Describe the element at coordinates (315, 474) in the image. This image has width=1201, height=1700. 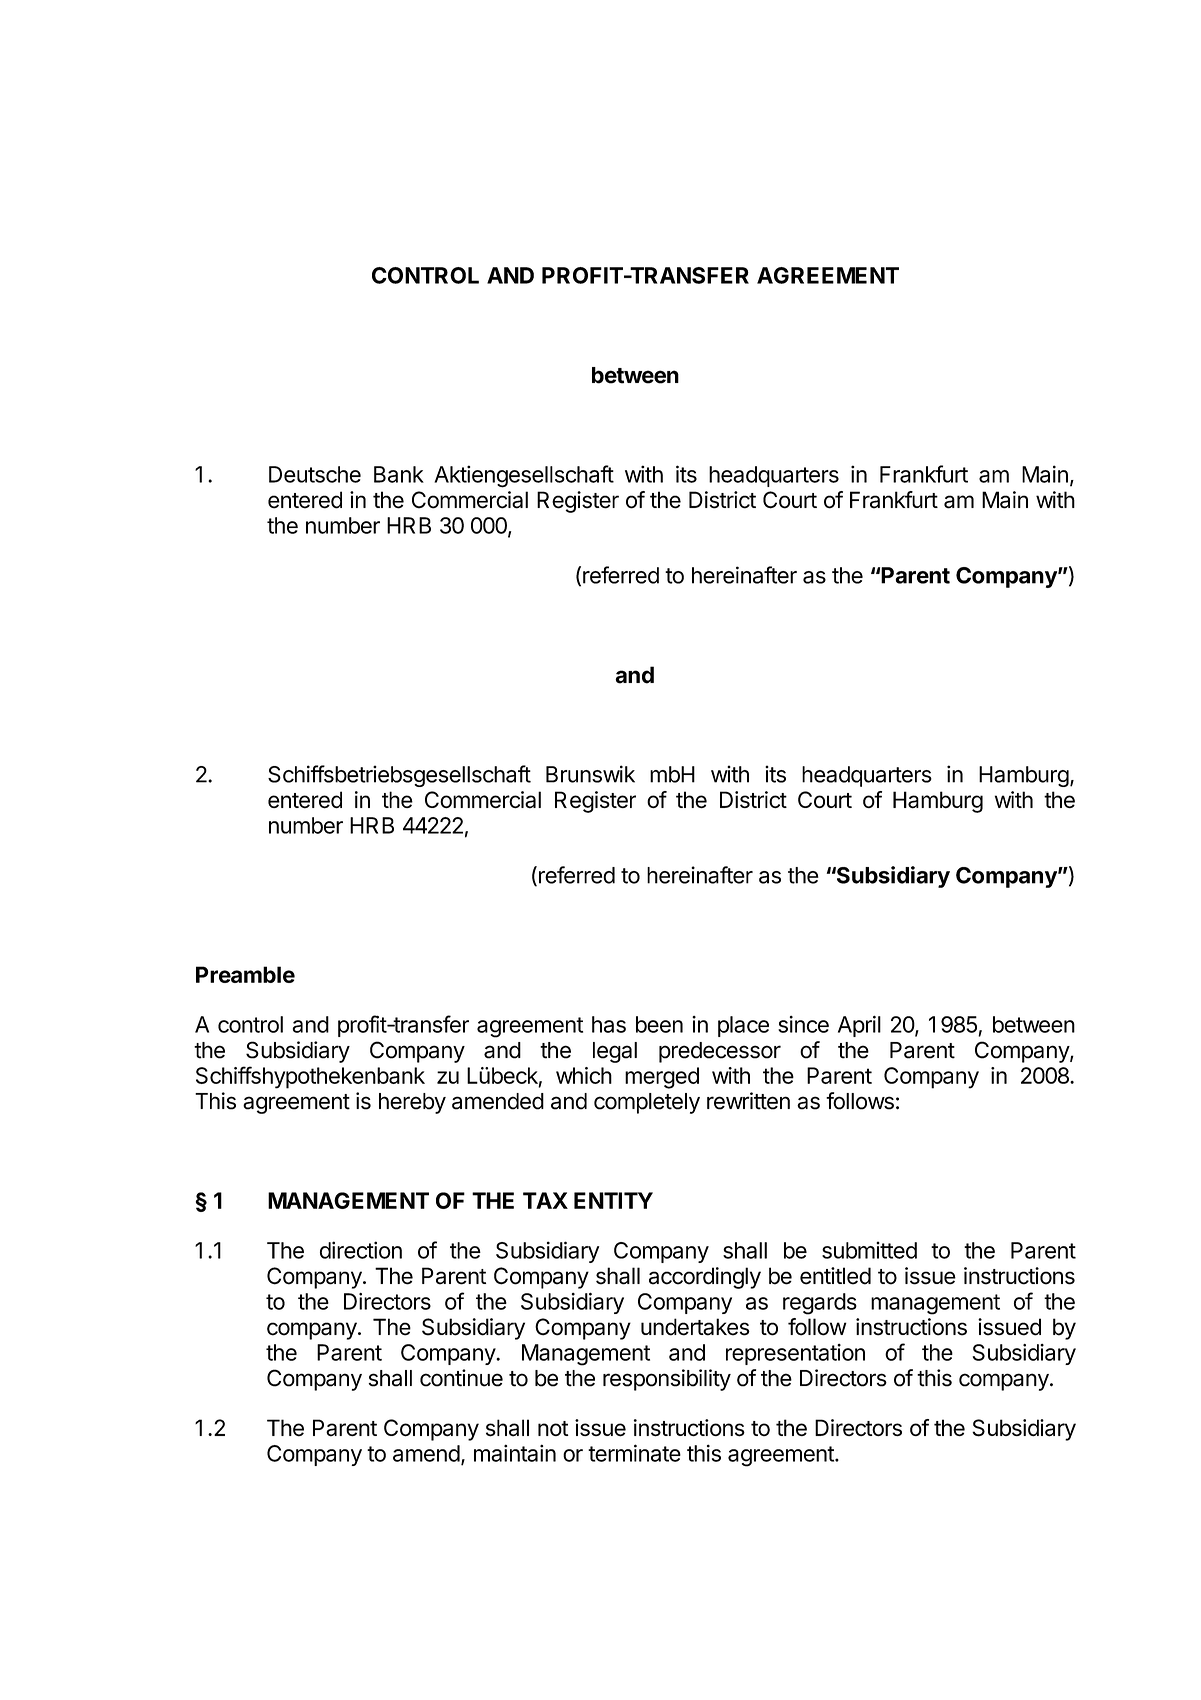
I see `Deutsche` at that location.
